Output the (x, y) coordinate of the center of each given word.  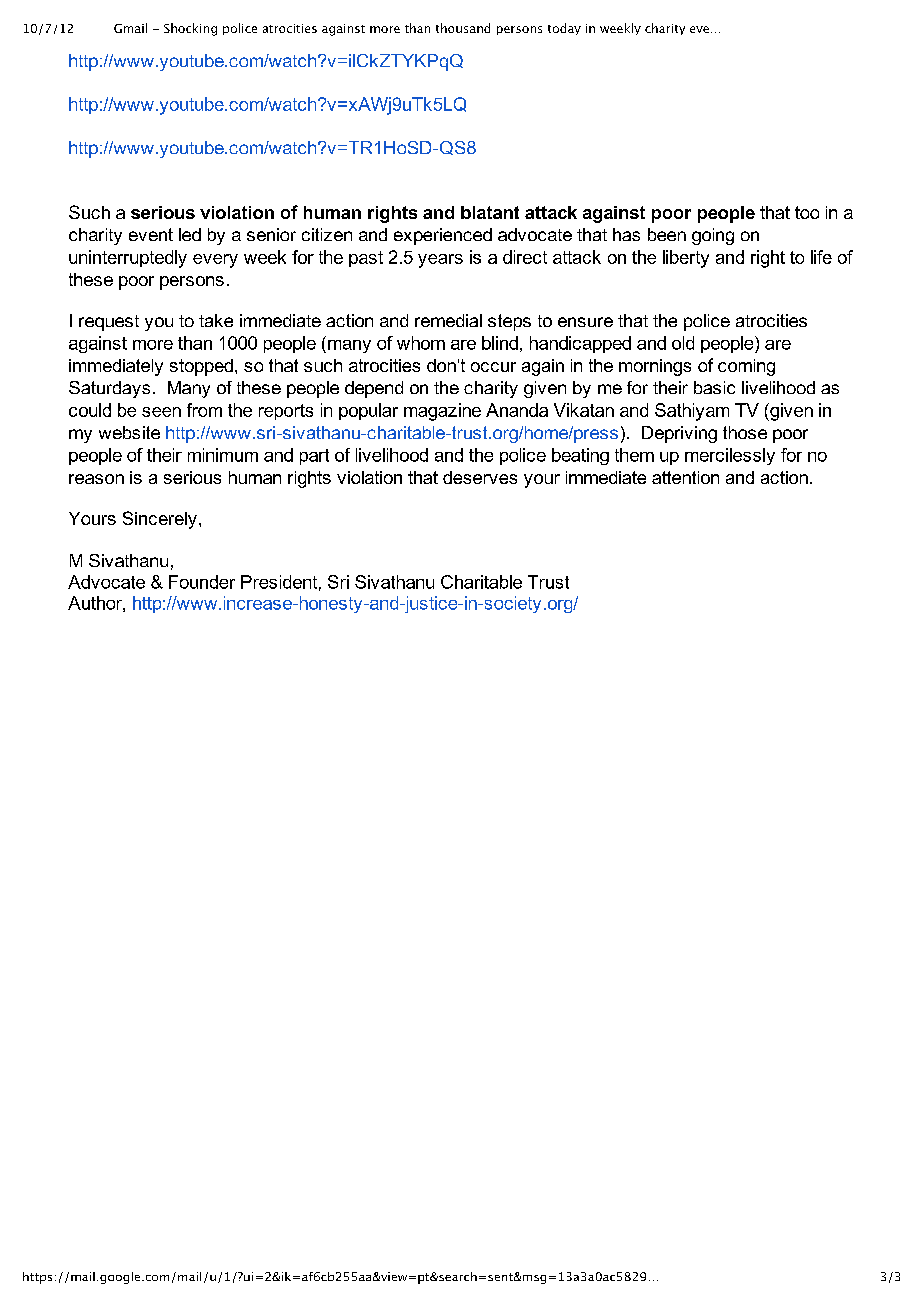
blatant (490, 212)
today (564, 29)
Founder (202, 582)
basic (714, 387)
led (190, 234)
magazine (442, 412)
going (713, 236)
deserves (480, 477)
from (204, 410)
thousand (463, 28)
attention (685, 477)
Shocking (190, 29)
